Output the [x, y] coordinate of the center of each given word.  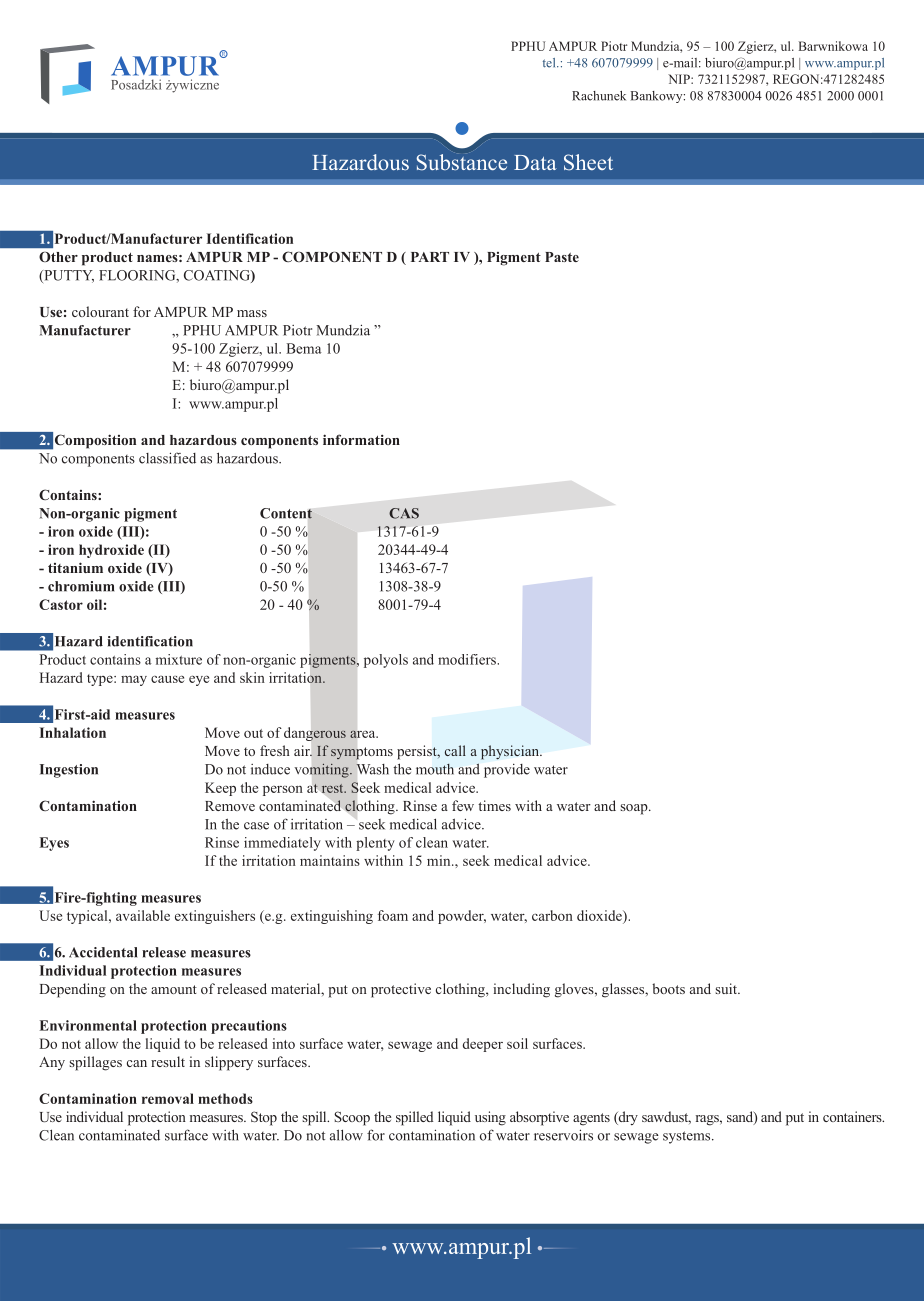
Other [58, 257]
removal [168, 1098]
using [490, 1118]
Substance [461, 162]
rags [708, 1120]
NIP [680, 79]
